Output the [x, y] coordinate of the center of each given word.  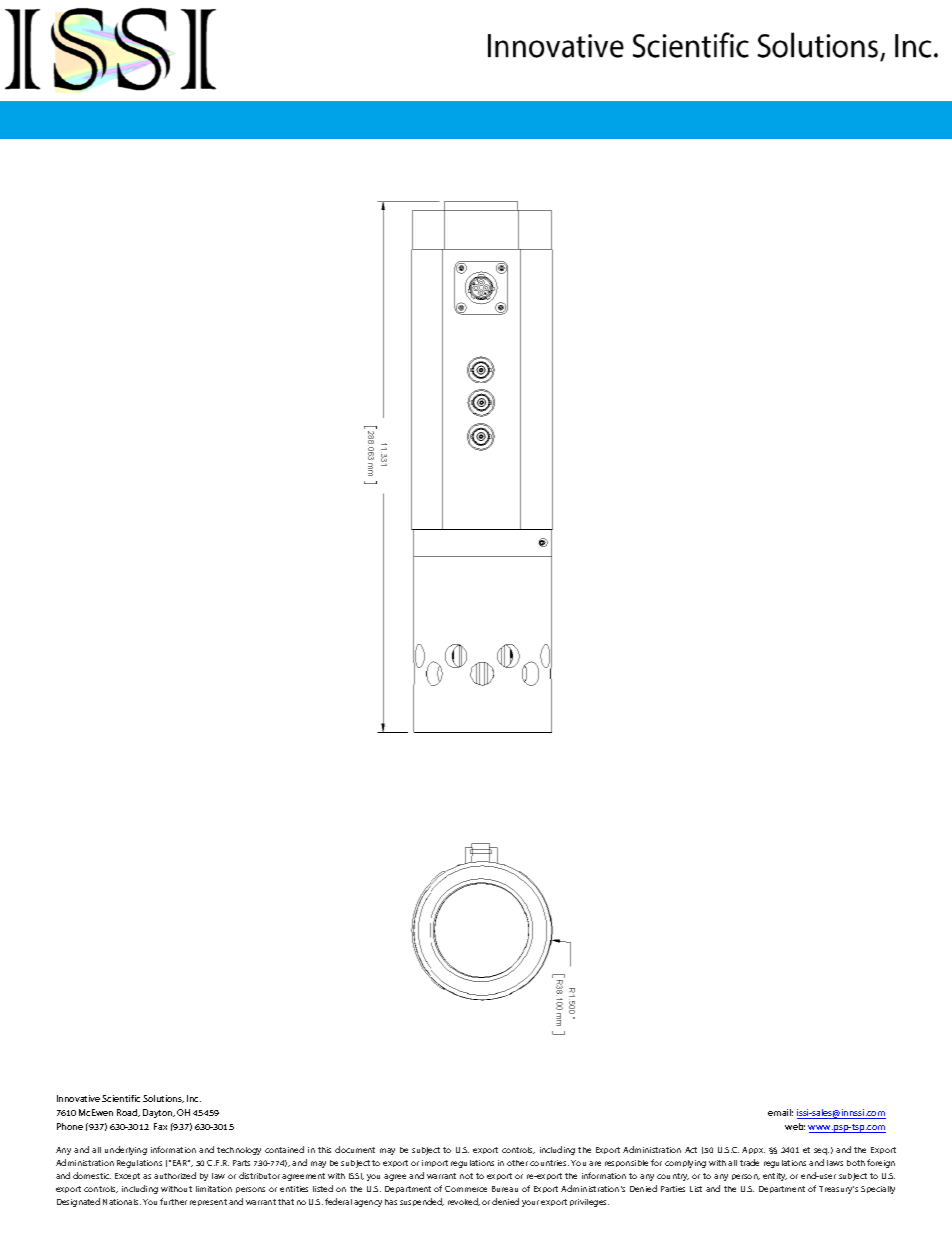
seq [821, 1151]
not [466, 1176]
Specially [878, 1190]
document [355, 1149]
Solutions [163, 1099]
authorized [175, 1175]
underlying [126, 1150]
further [173, 1201]
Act [691, 1150]
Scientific [121, 1098]
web [795, 1126]
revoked [464, 1202]
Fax [160, 1126]
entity [775, 1177]
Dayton [159, 1113]
